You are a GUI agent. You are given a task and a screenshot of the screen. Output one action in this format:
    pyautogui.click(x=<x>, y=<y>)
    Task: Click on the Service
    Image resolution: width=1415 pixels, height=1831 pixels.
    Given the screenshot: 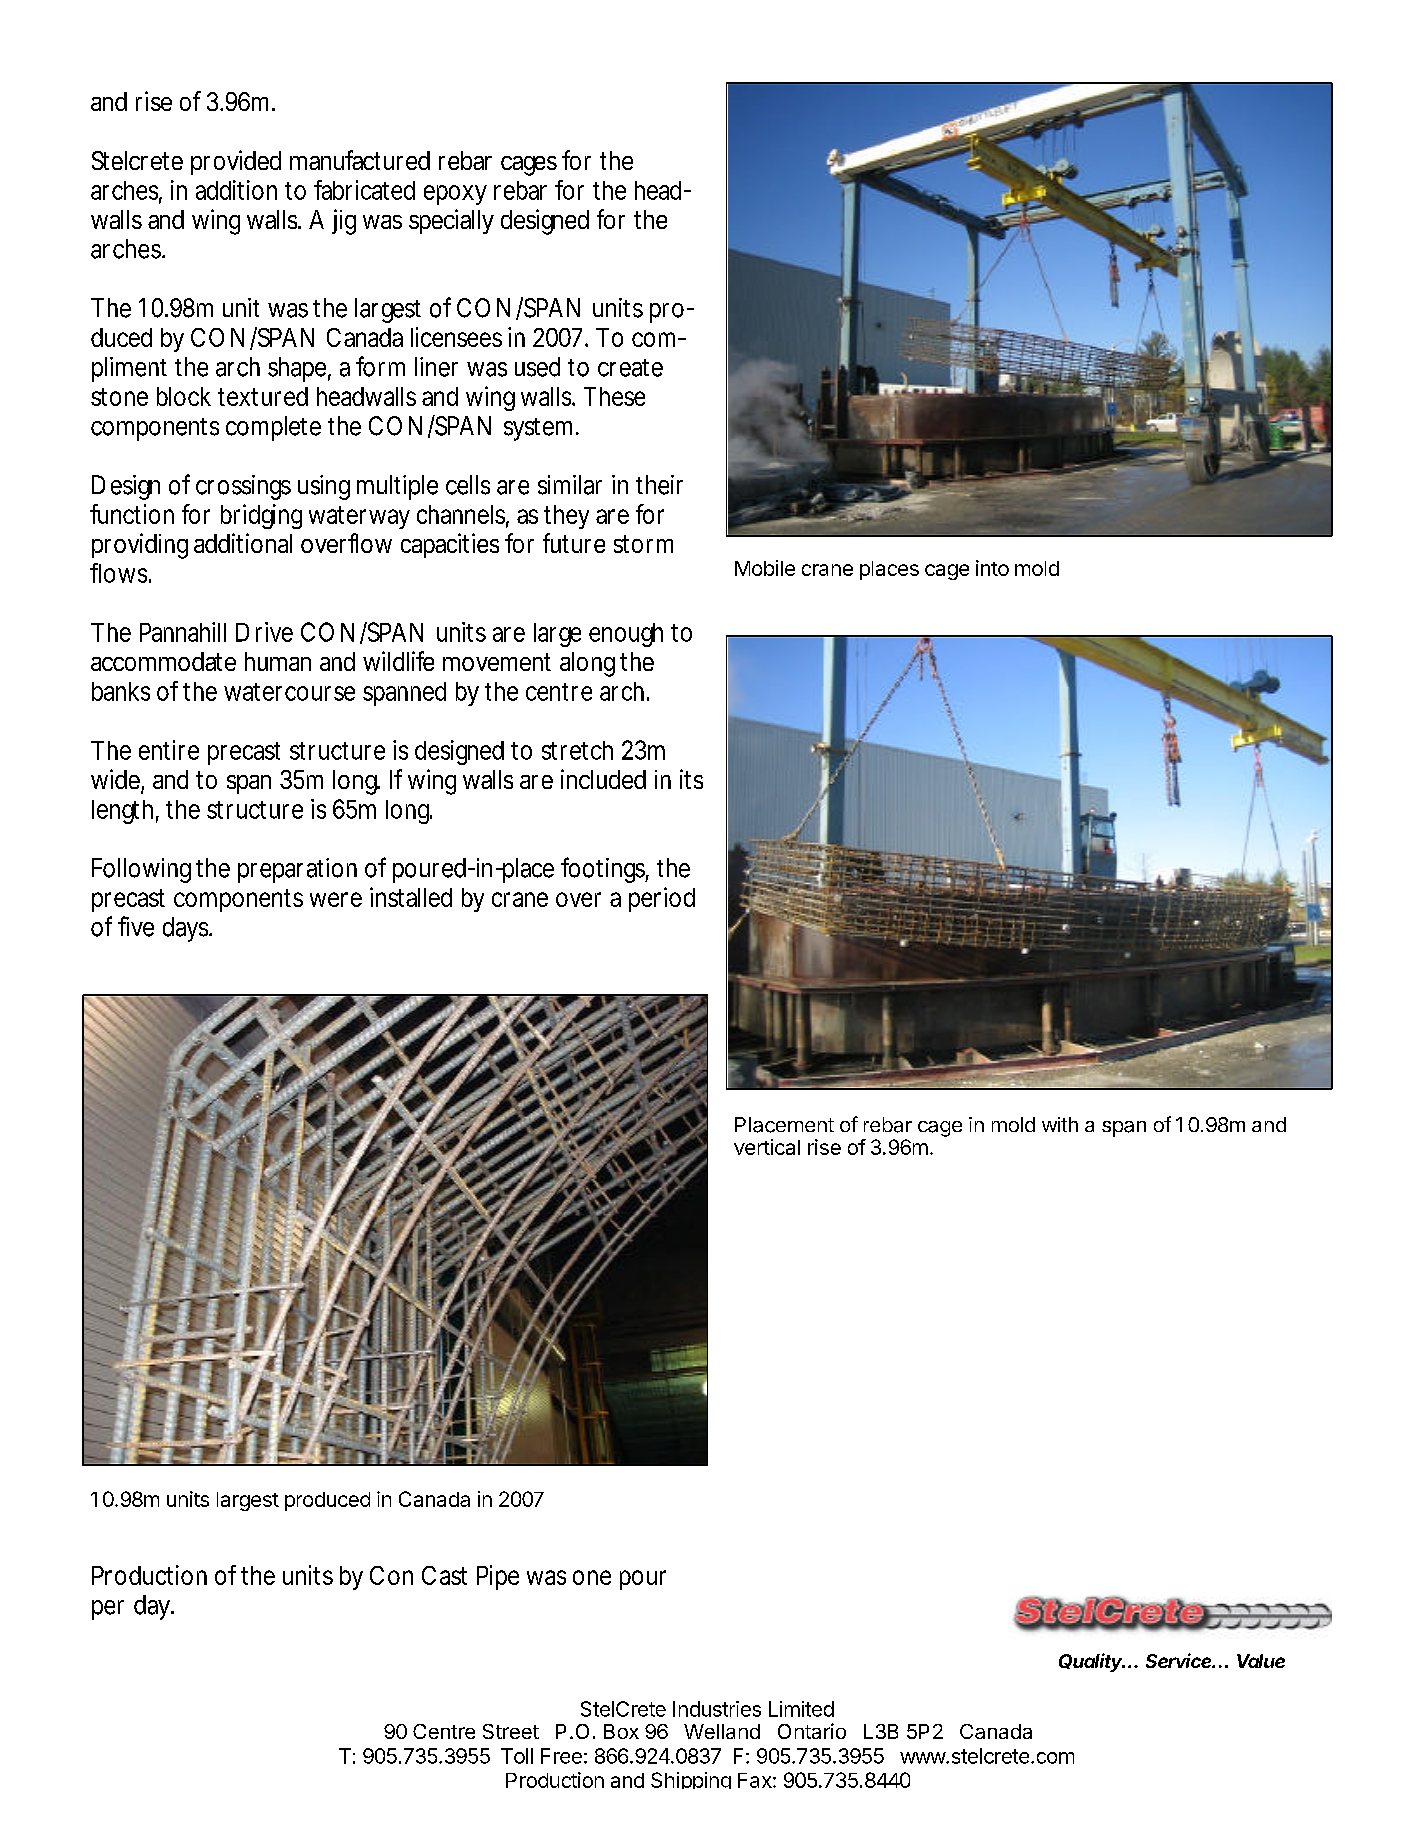 What is the action you would take?
    pyautogui.click(x=1180, y=1660)
